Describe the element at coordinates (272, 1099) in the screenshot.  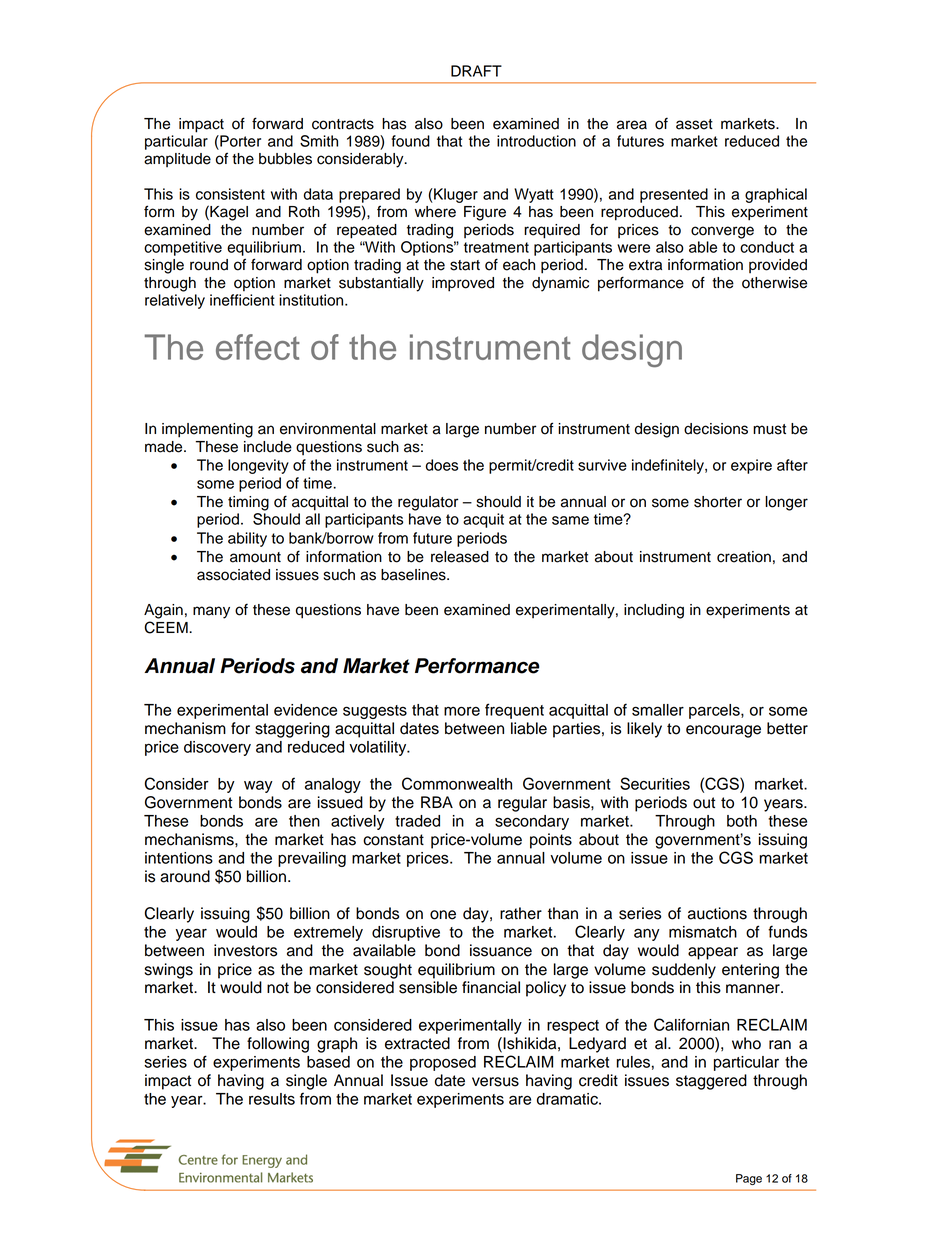
I see `results` at that location.
